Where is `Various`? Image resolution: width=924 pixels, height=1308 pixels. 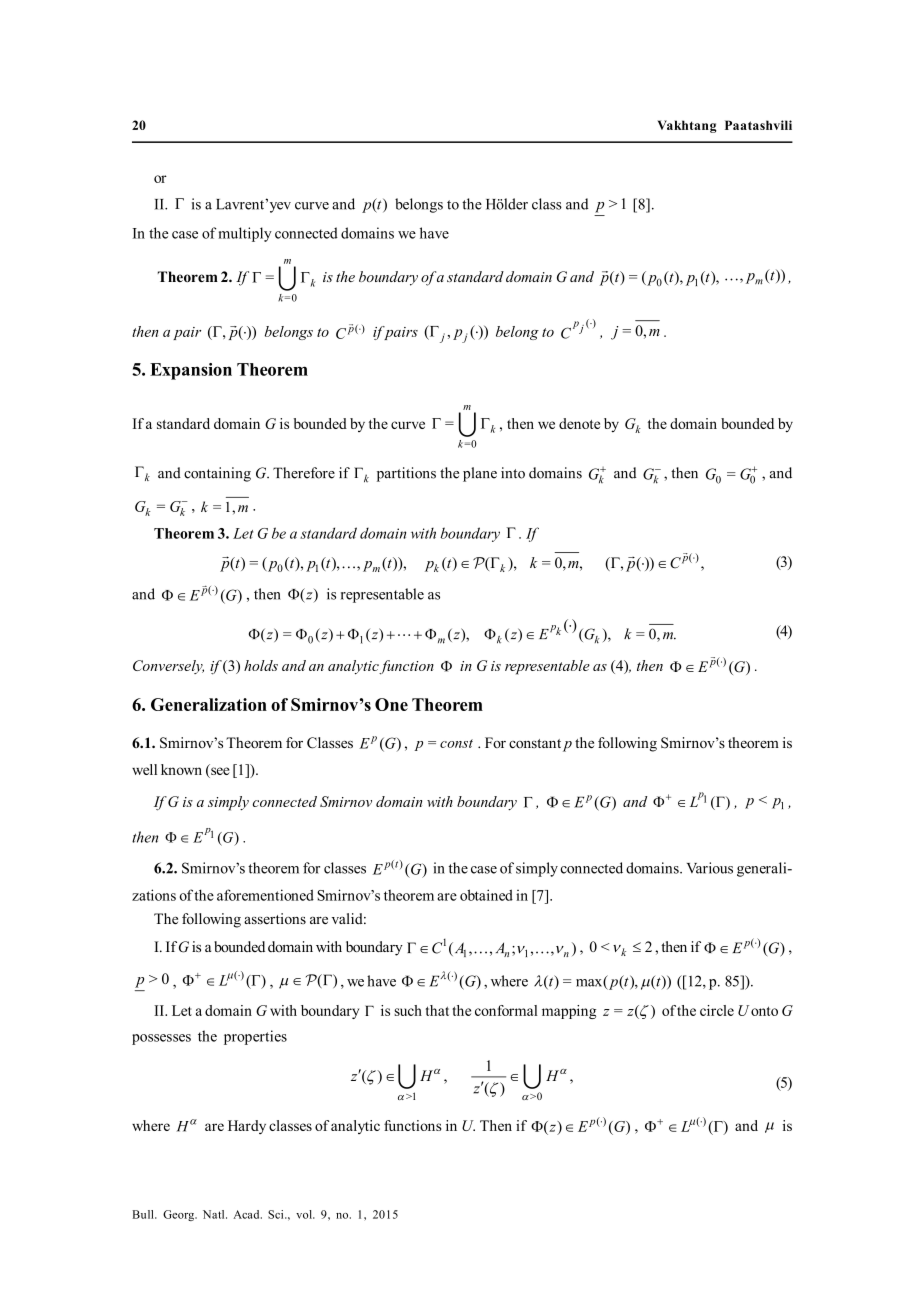 Various is located at coordinates (710, 868).
